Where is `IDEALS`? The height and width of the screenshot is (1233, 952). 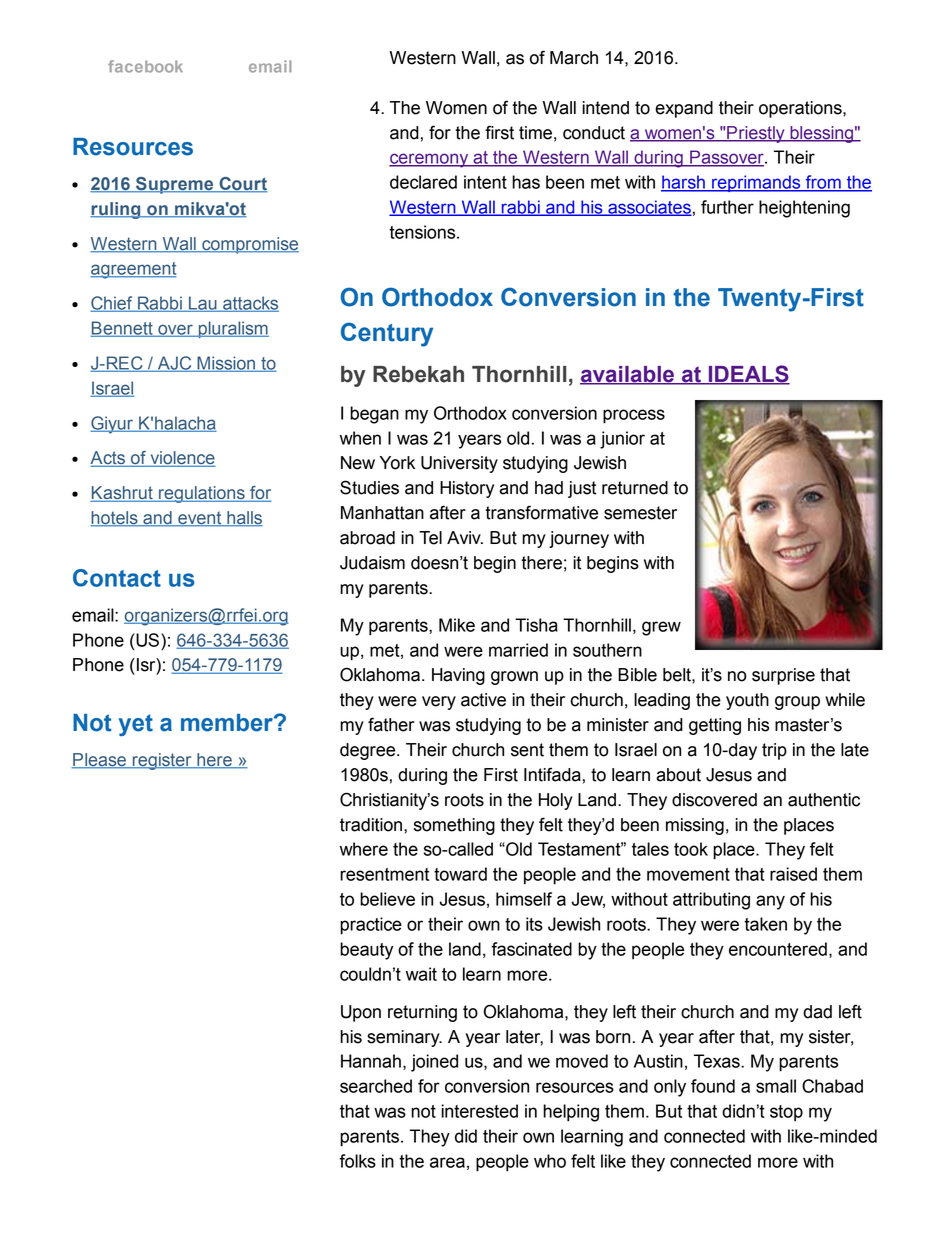
IDEALS is located at coordinates (748, 375).
